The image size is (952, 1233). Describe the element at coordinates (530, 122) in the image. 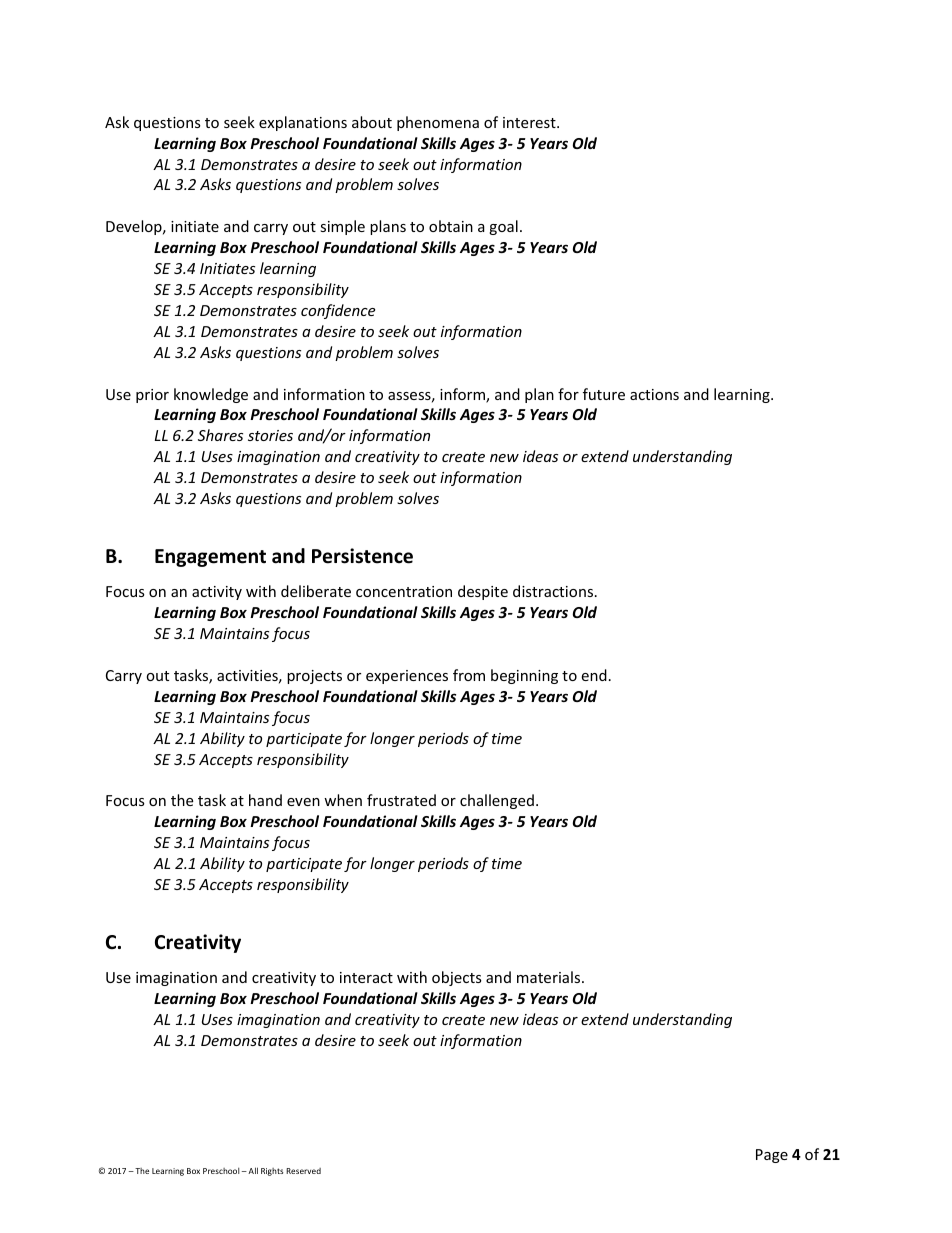

I see `interest` at that location.
